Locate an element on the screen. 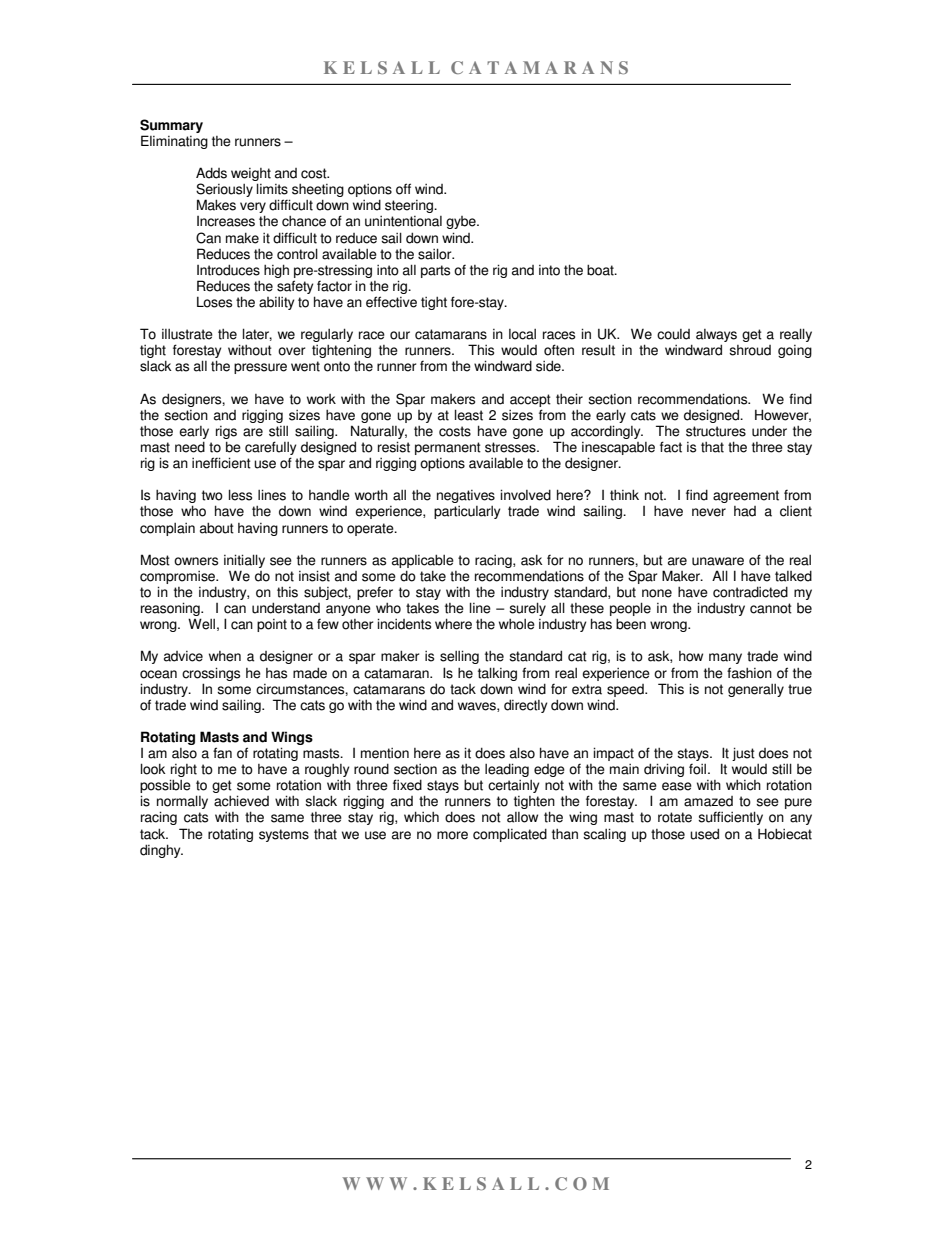 Image resolution: width=952 pixels, height=1233 pixels. Adds is located at coordinates (211, 173).
